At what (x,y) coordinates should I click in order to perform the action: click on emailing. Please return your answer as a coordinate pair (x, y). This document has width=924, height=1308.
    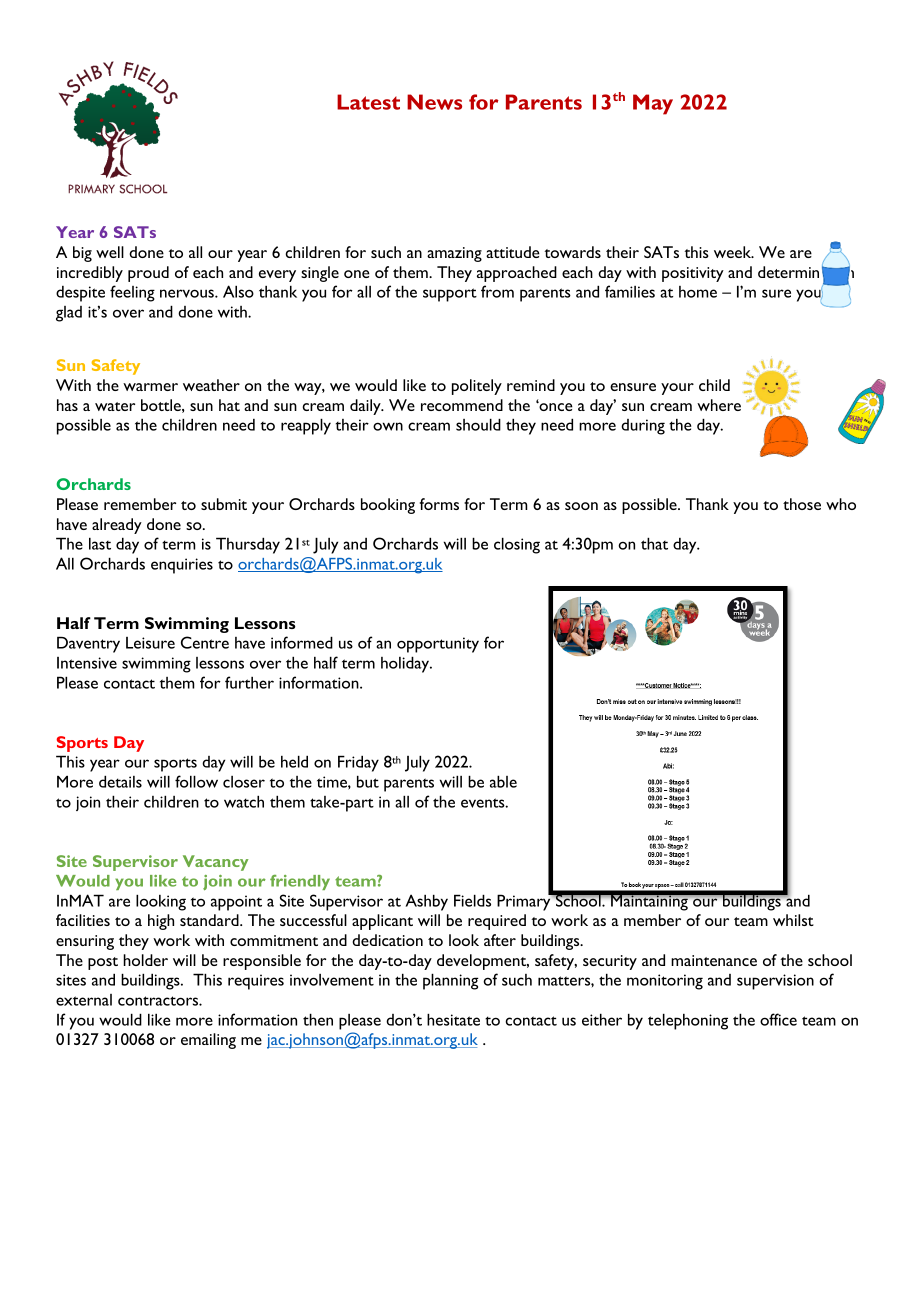
    Looking at the image, I should click on (208, 1041).
